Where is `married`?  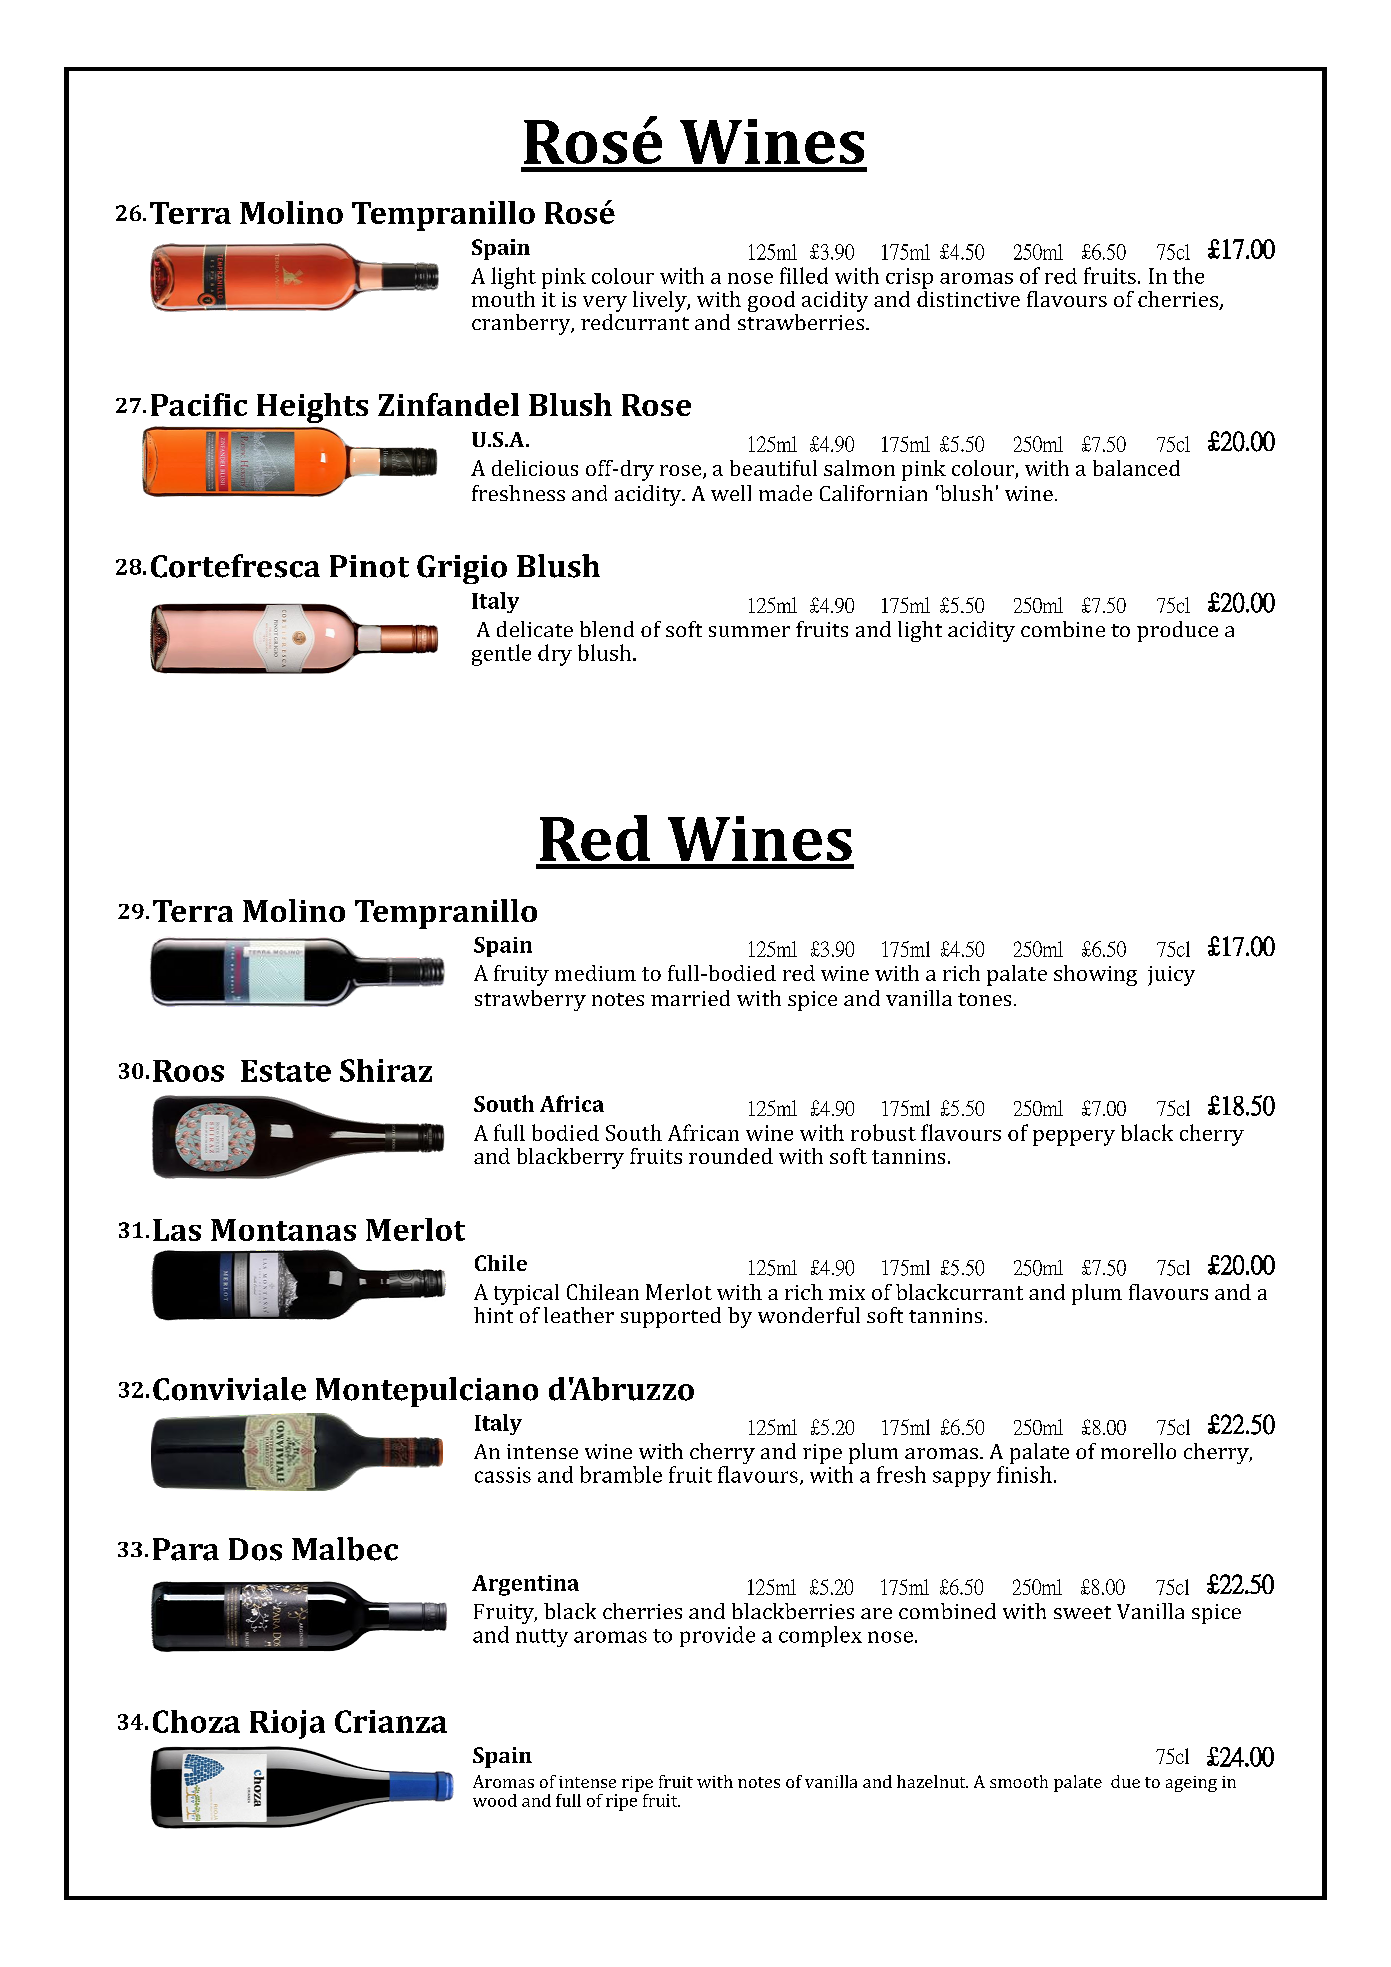
married is located at coordinates (690, 998).
